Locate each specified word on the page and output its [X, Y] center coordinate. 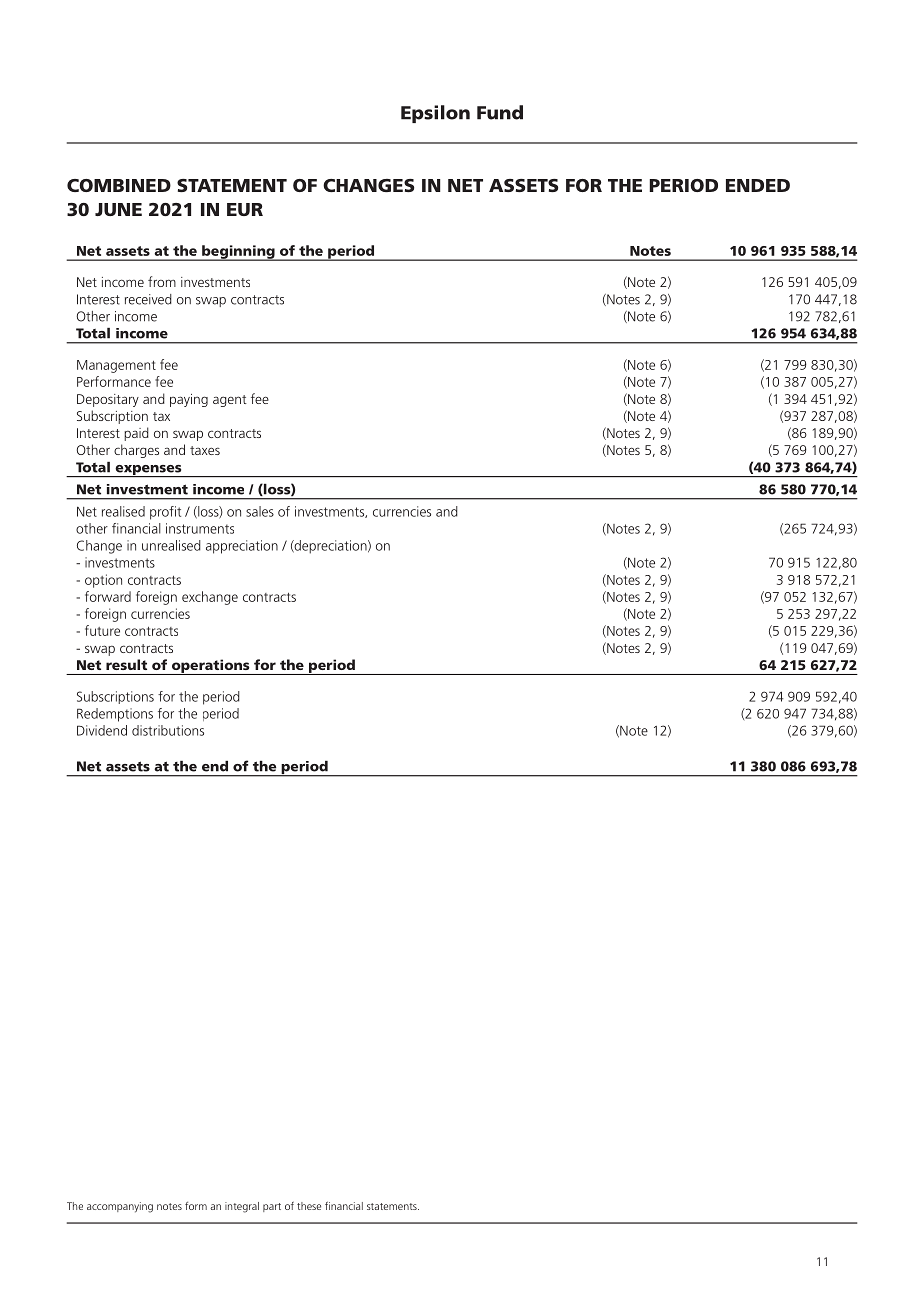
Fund [500, 112]
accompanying [120, 1207]
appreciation [242, 547]
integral [242, 1207]
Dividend [102, 730]
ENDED [758, 185]
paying [189, 400]
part [272, 1207]
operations [210, 667]
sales [260, 511]
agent [230, 401]
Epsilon [435, 114]
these [309, 1206]
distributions [168, 730]
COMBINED [119, 185]
